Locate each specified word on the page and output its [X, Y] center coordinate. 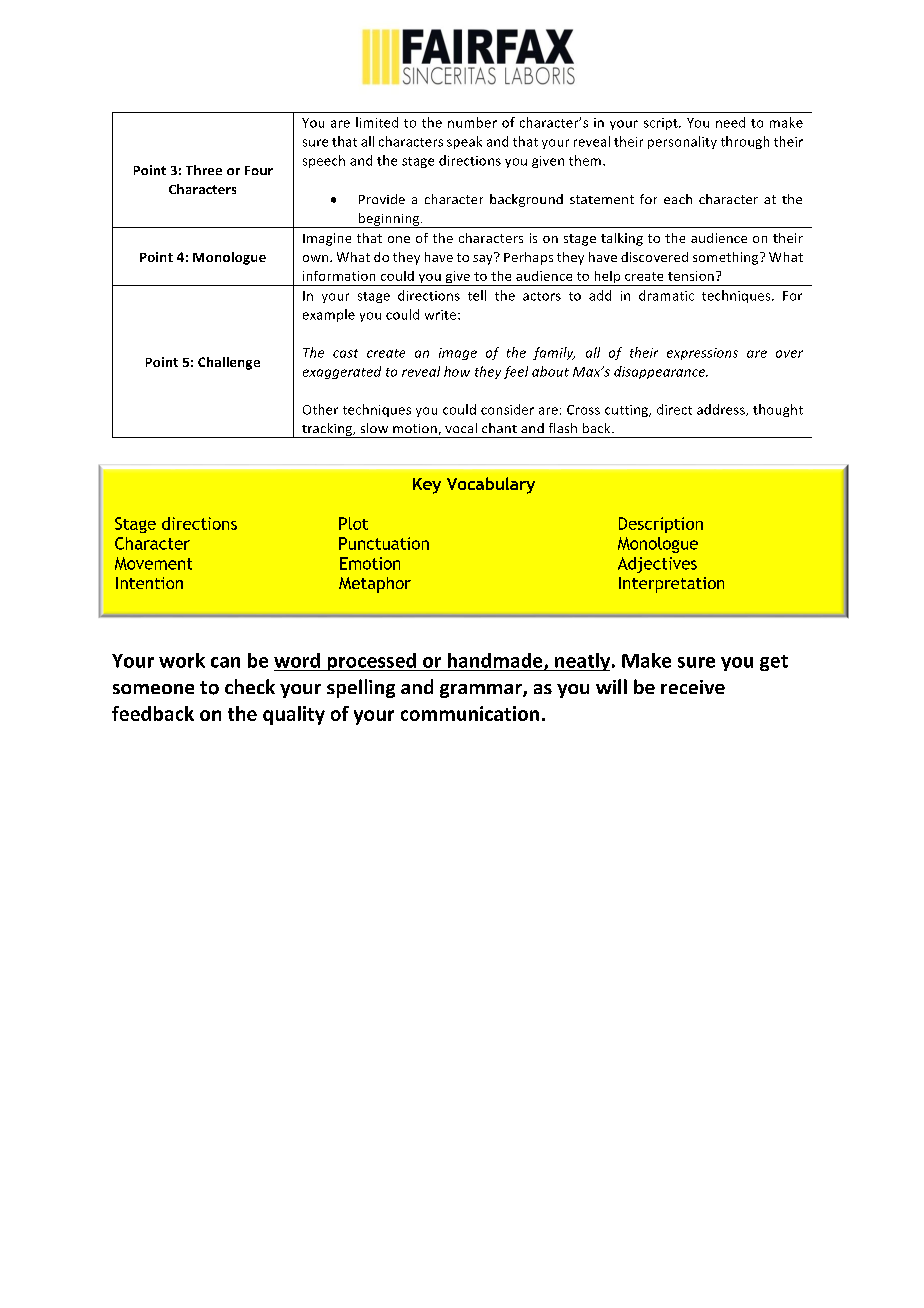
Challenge [229, 363]
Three [204, 170]
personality [682, 142]
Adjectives [657, 565]
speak [464, 142]
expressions [702, 354]
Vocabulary [491, 485]
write [442, 315]
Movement [153, 563]
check [250, 686]
